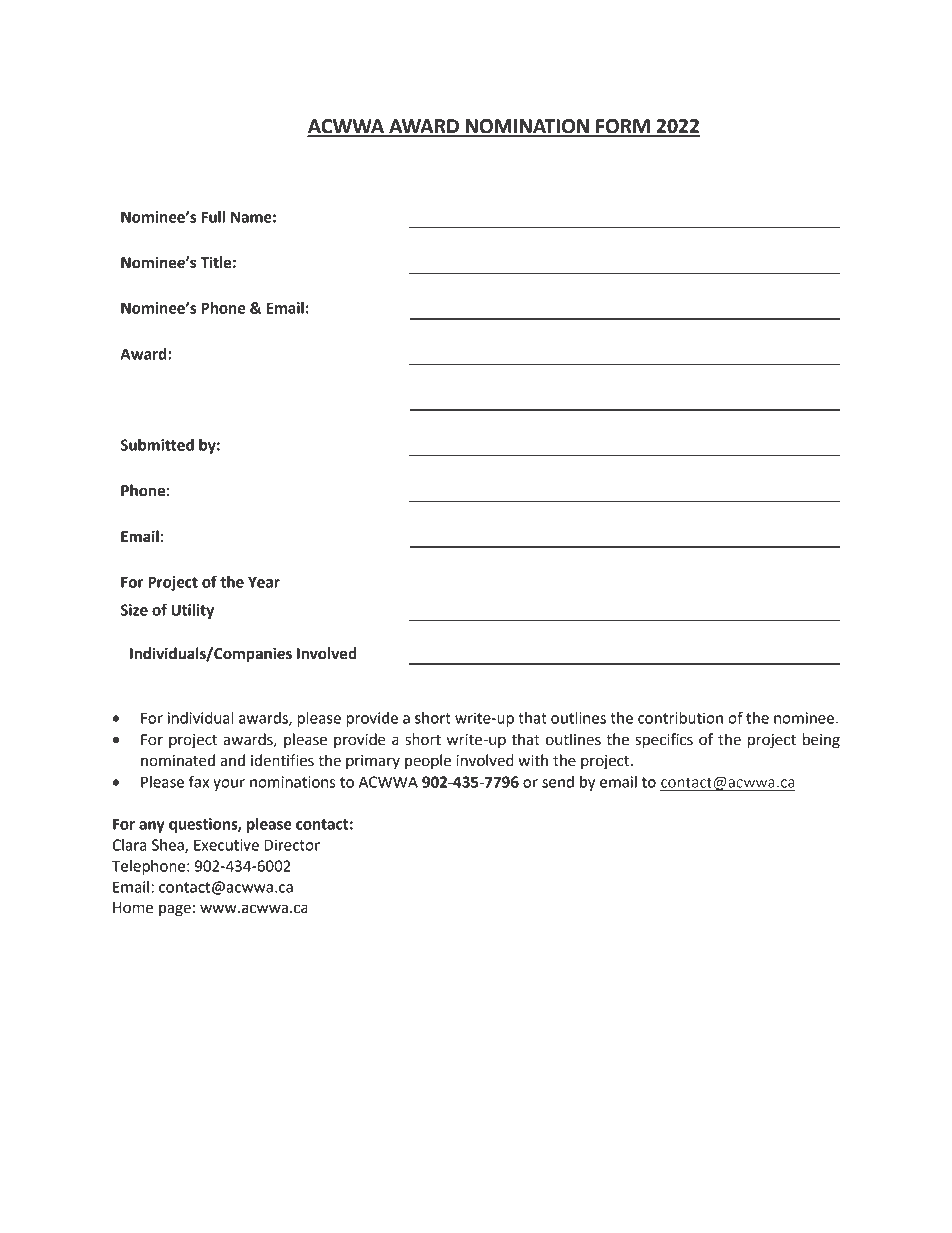 This screenshot has width=952, height=1233. Describe the element at coordinates (558, 782) in the screenshot. I see `send` at that location.
